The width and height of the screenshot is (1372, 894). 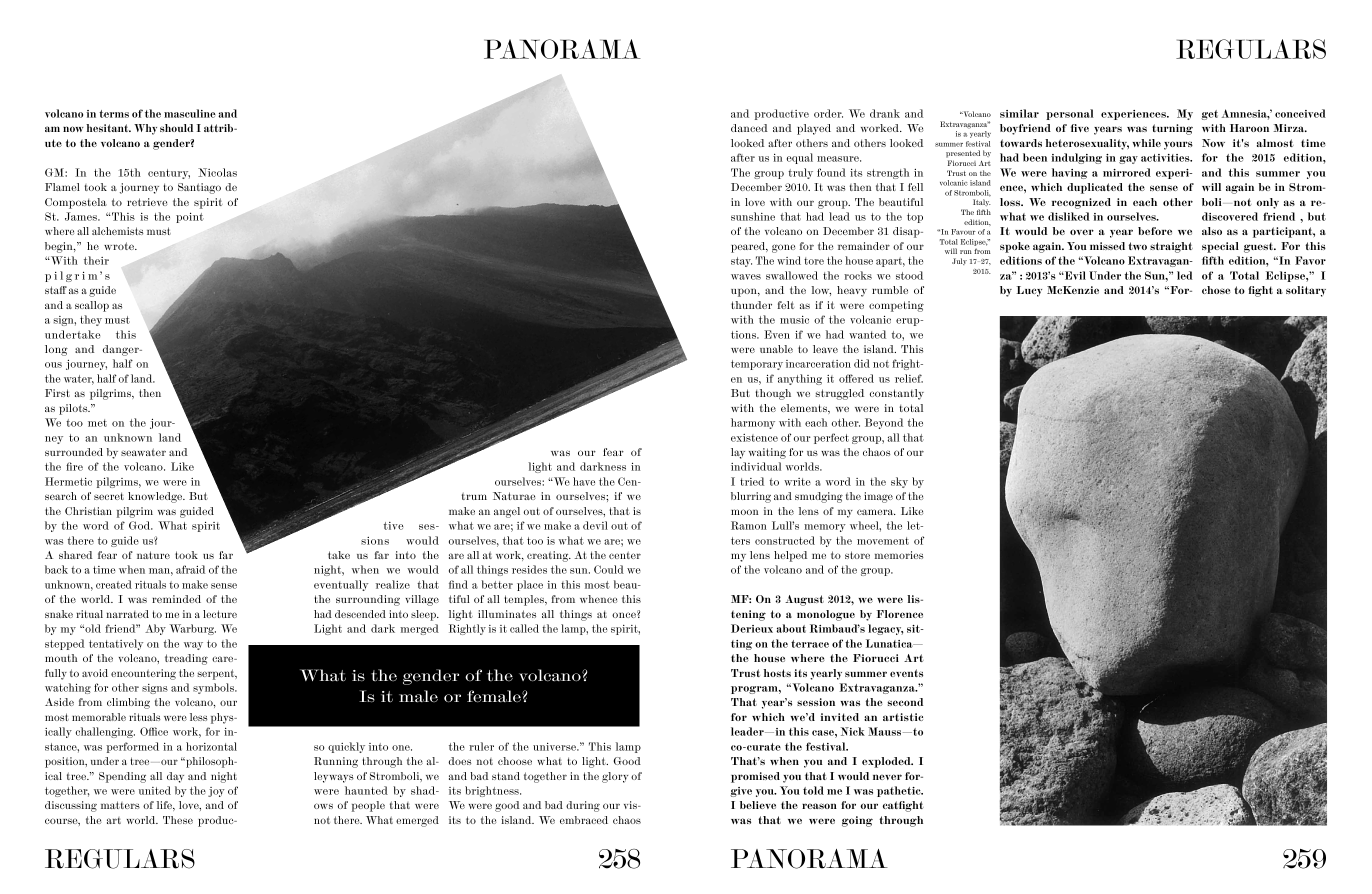 I want to click on should, so click(x=176, y=128).
